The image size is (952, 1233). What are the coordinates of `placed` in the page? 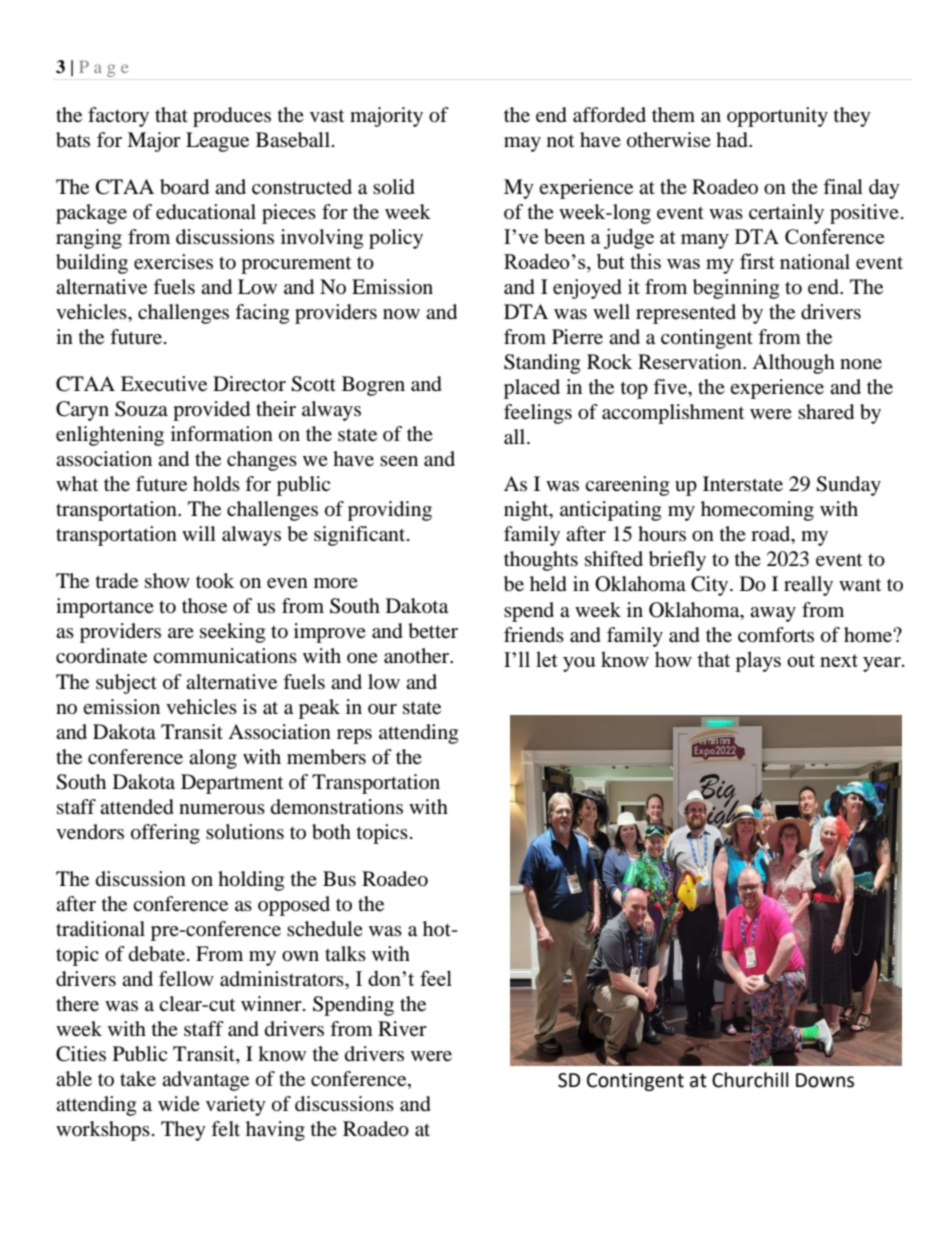 It's located at (532, 389).
